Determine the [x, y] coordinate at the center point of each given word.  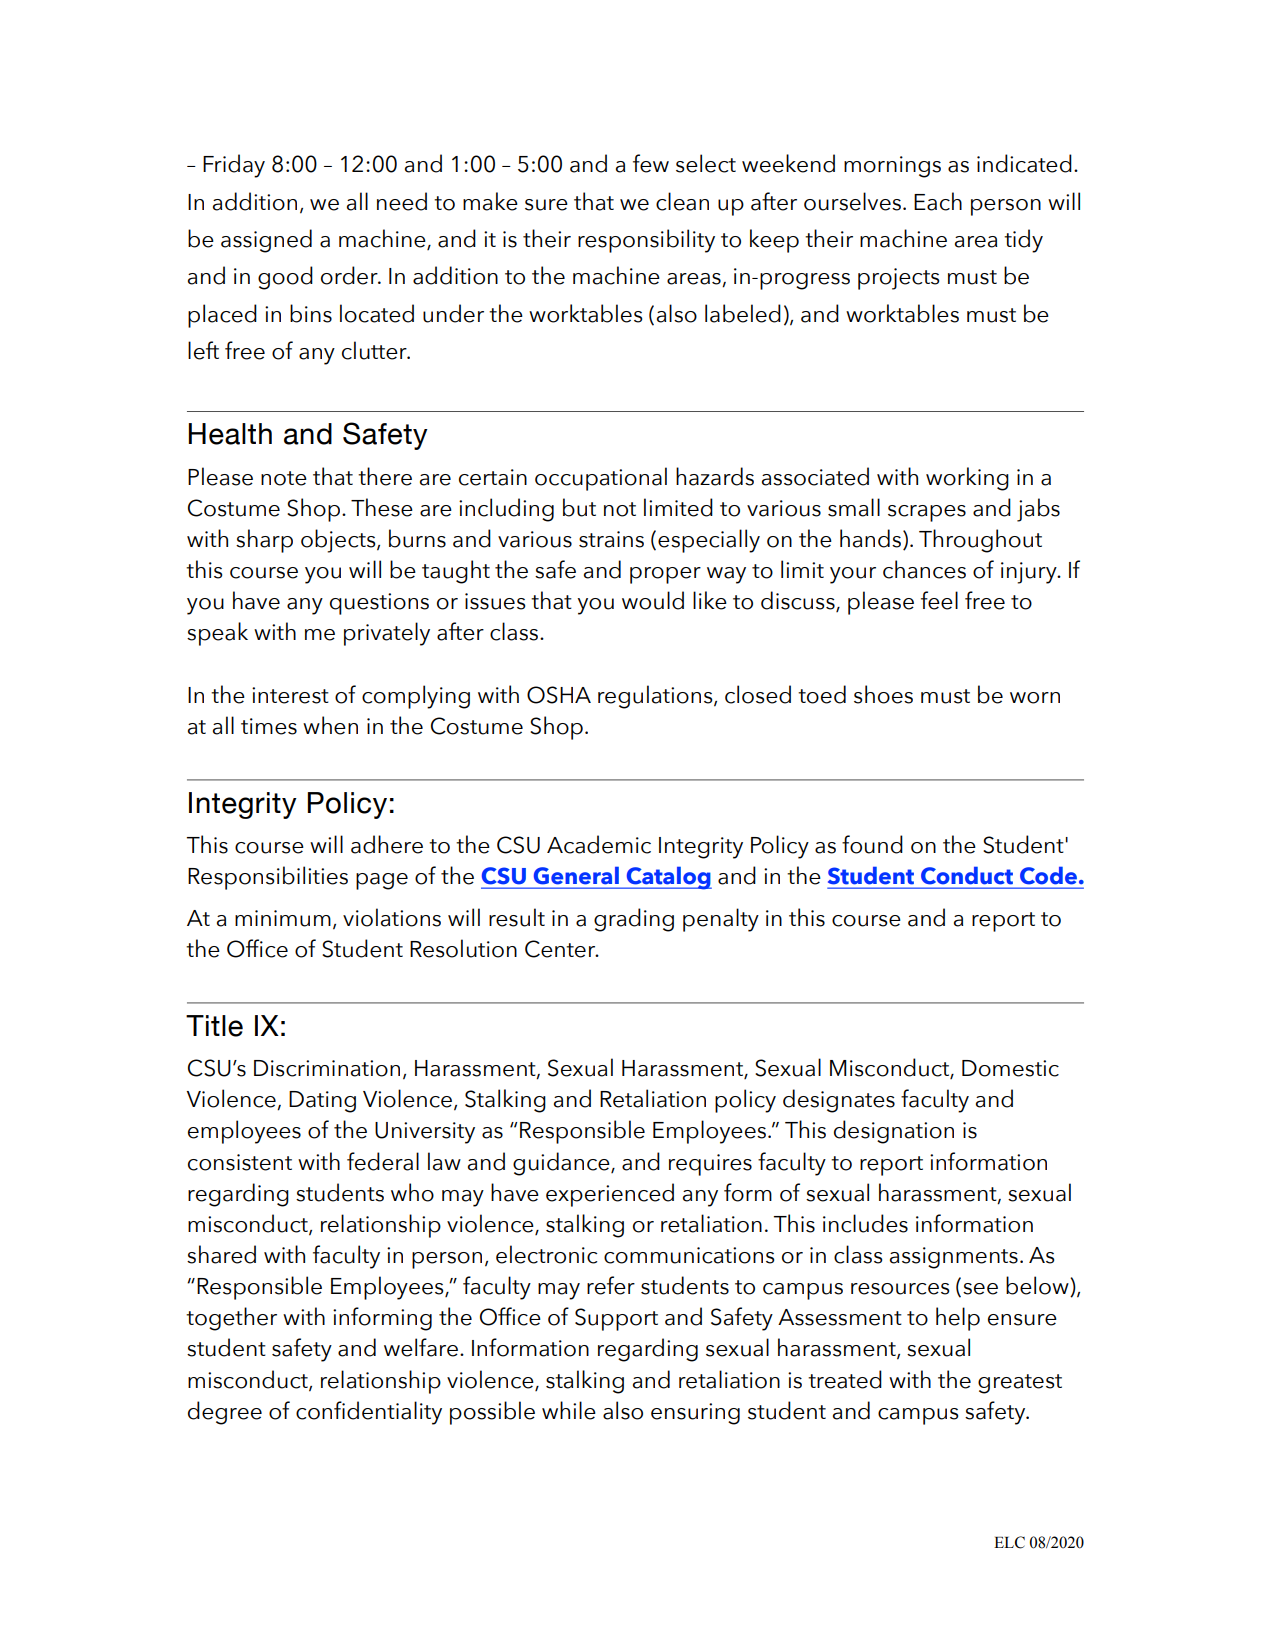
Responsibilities [268, 878]
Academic [599, 844]
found [872, 844]
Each [938, 201]
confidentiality [369, 1413]
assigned [266, 241]
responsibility [646, 241]
